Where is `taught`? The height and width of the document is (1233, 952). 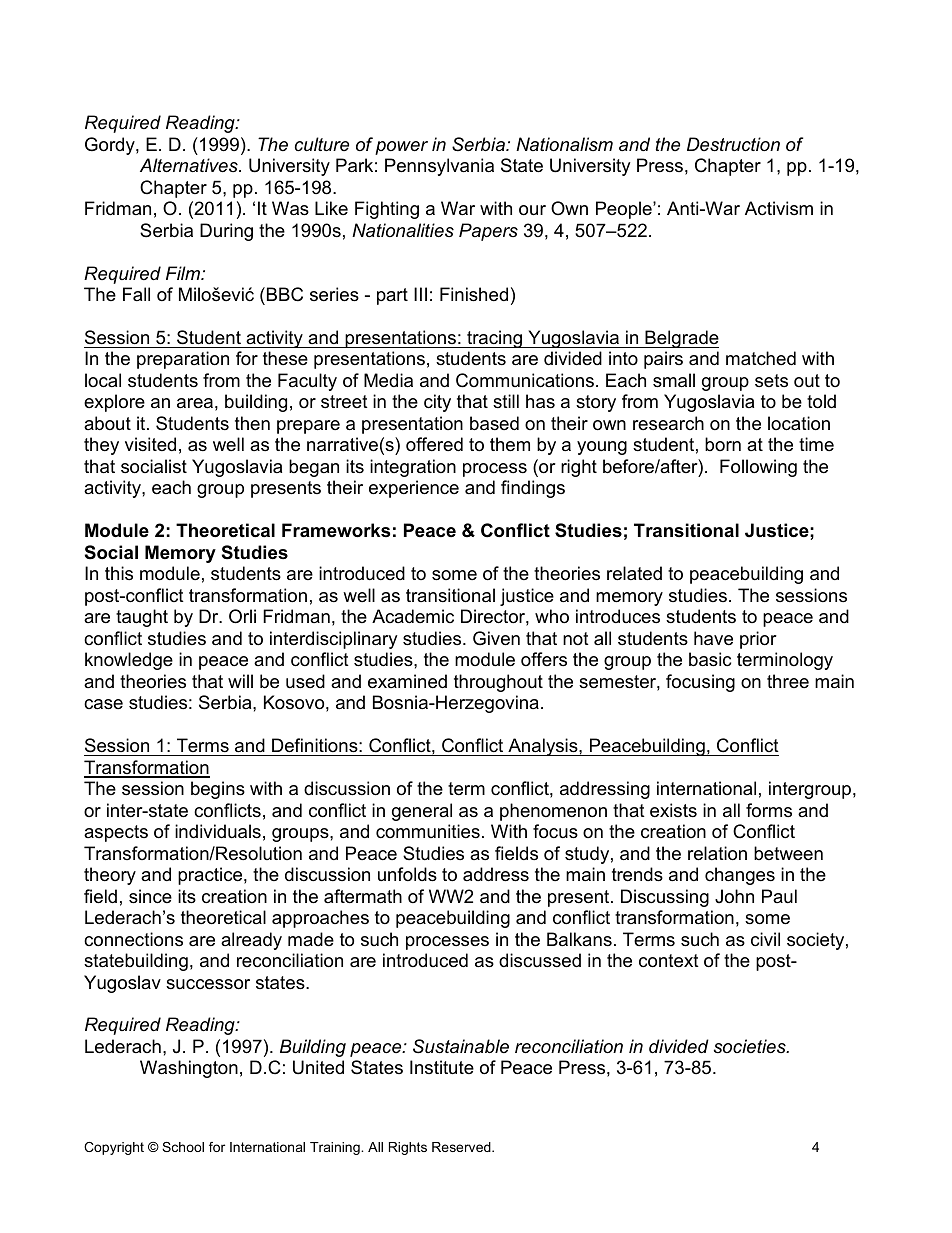
taught is located at coordinates (142, 618).
